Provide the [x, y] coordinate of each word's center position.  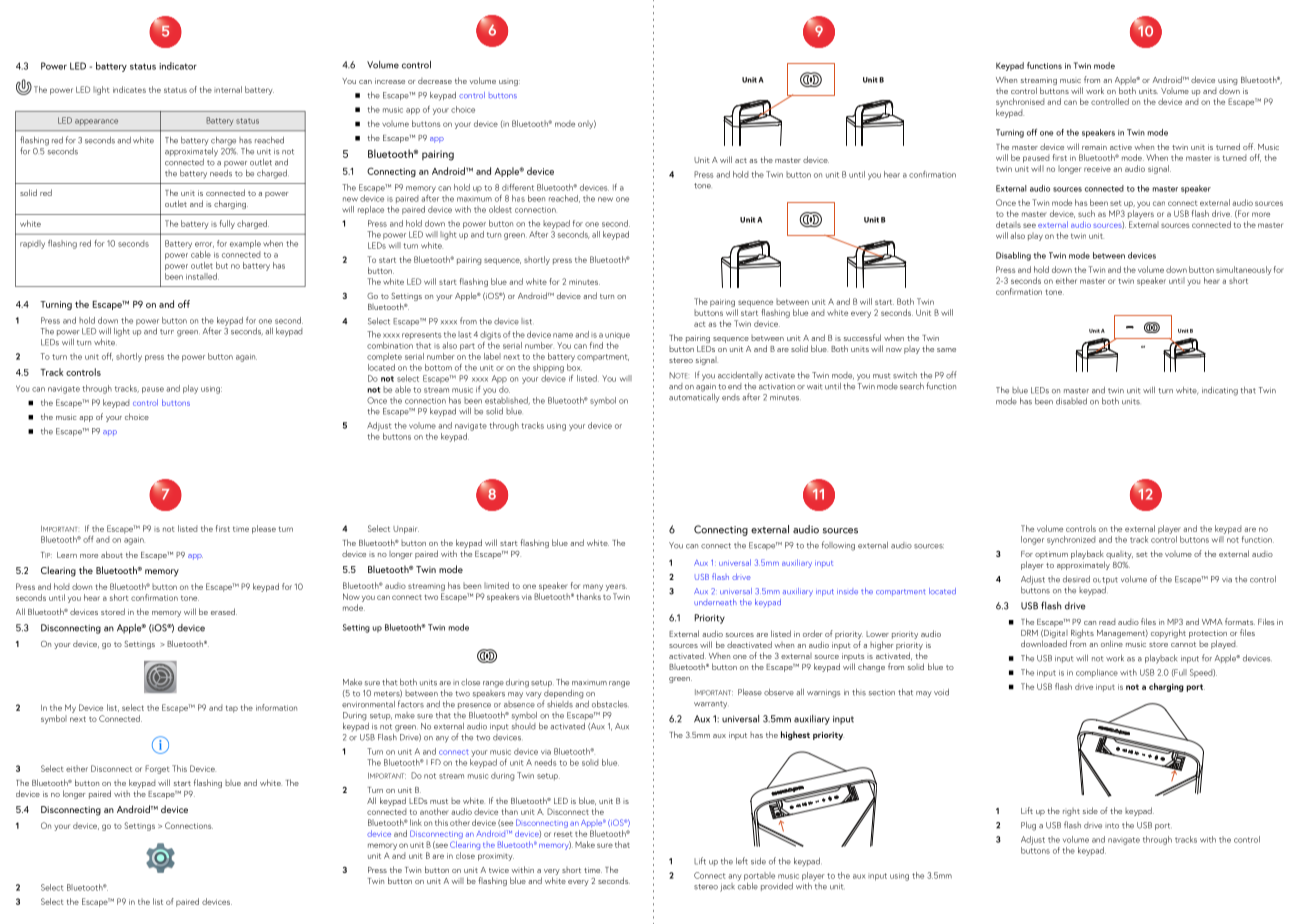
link [416, 822]
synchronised [1020, 102]
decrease [435, 81]
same [946, 350]
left [742, 861]
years [616, 587]
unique [617, 336]
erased [224, 611]
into [1112, 826]
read [1107, 622]
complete [384, 357]
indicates [129, 89]
